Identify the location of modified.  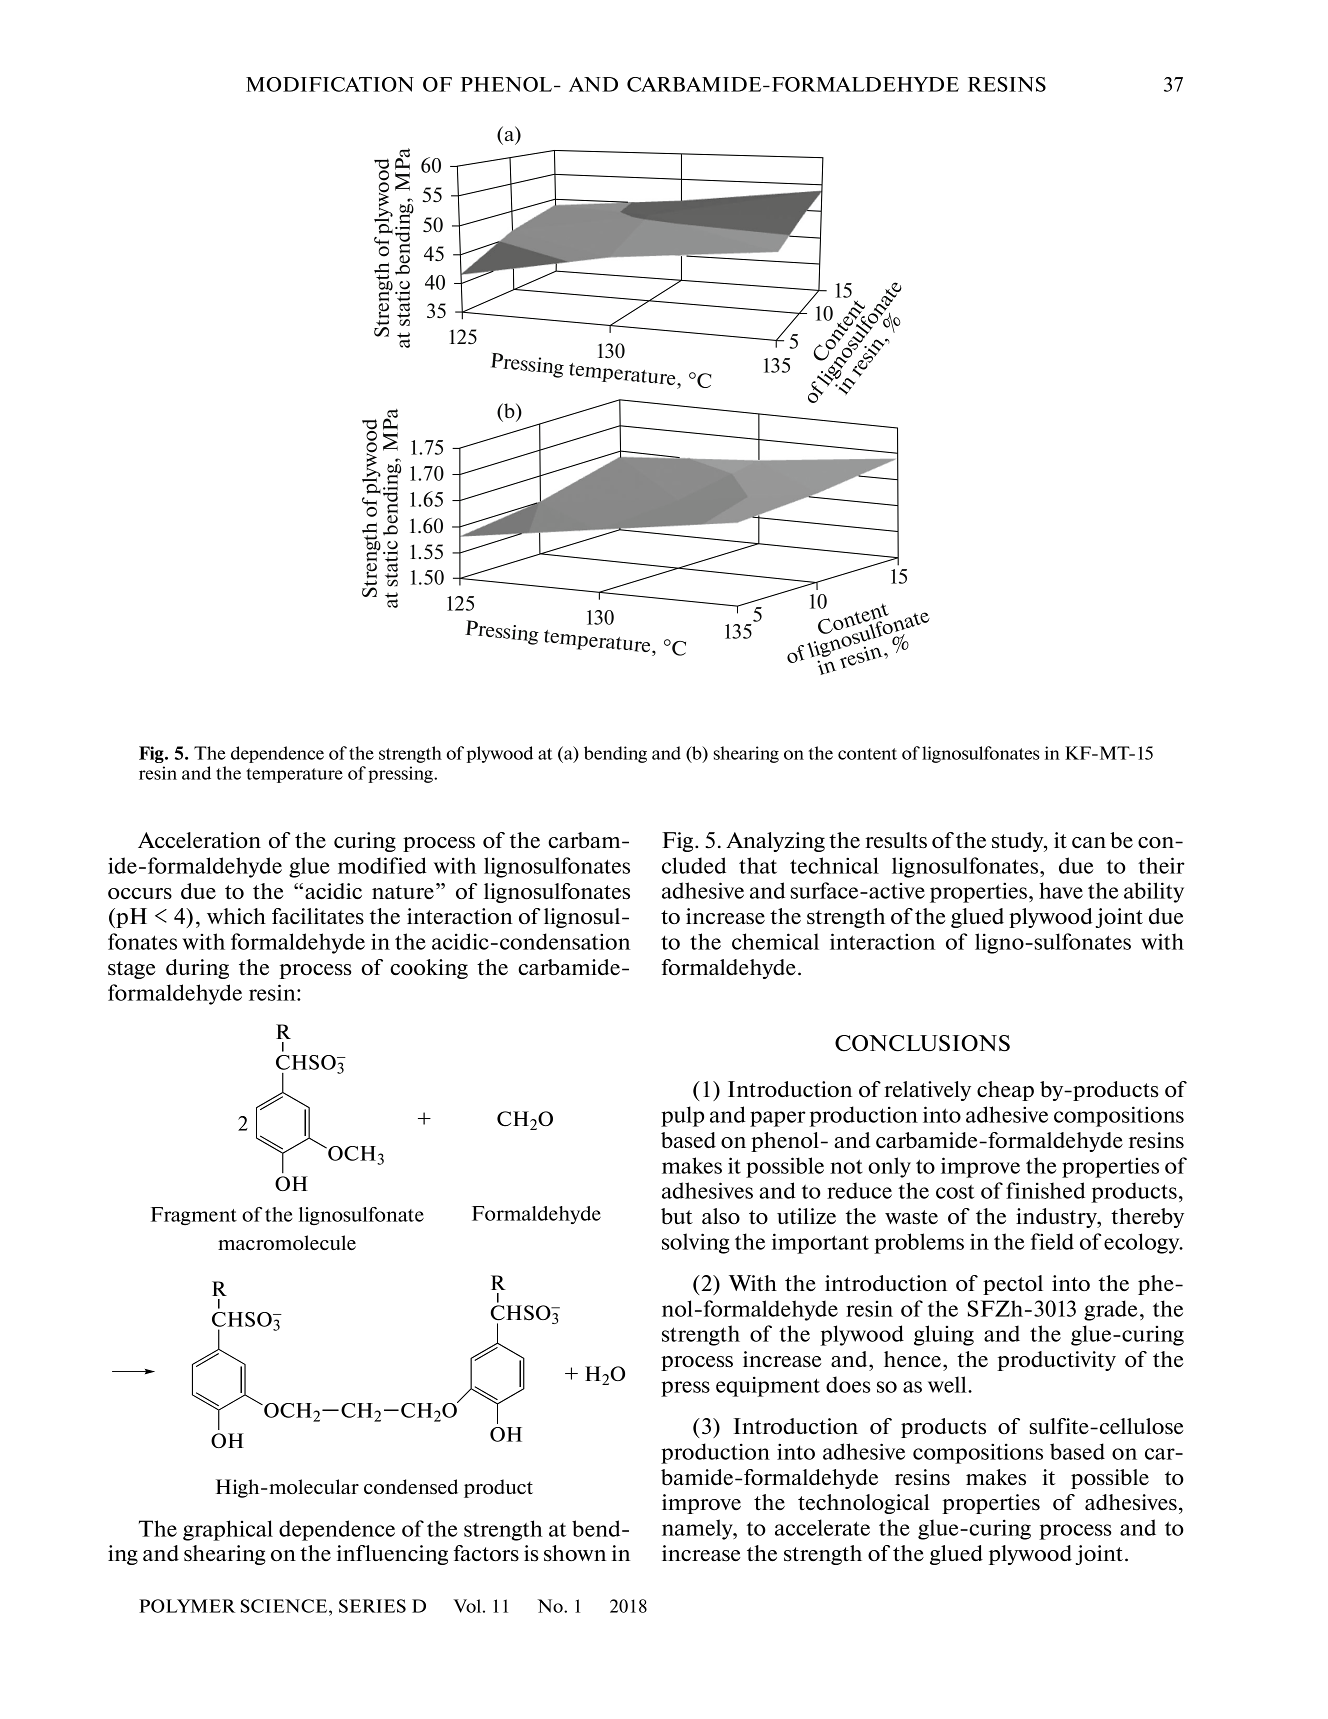
(382, 865).
